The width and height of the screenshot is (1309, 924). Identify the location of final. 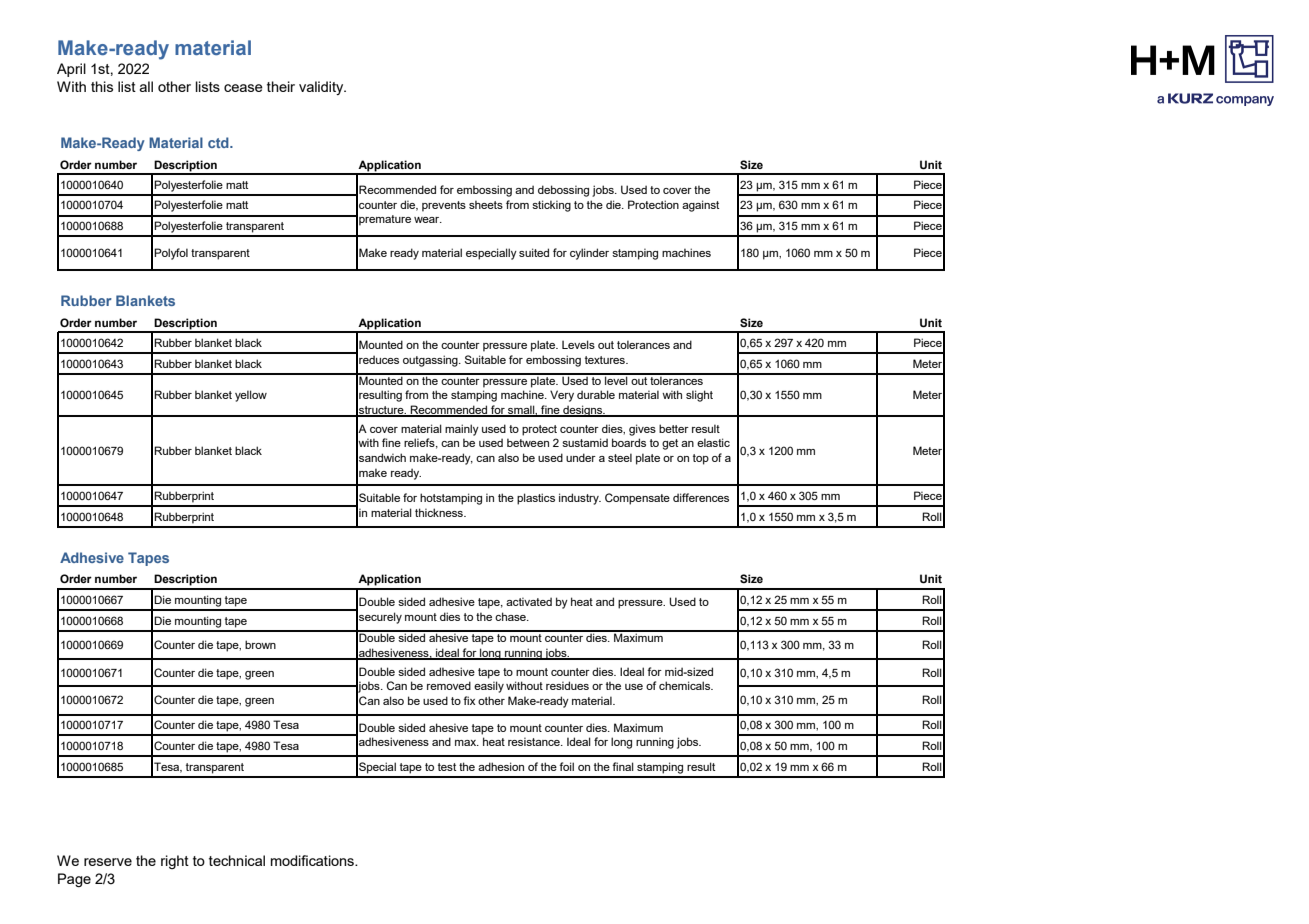
(623, 766).
